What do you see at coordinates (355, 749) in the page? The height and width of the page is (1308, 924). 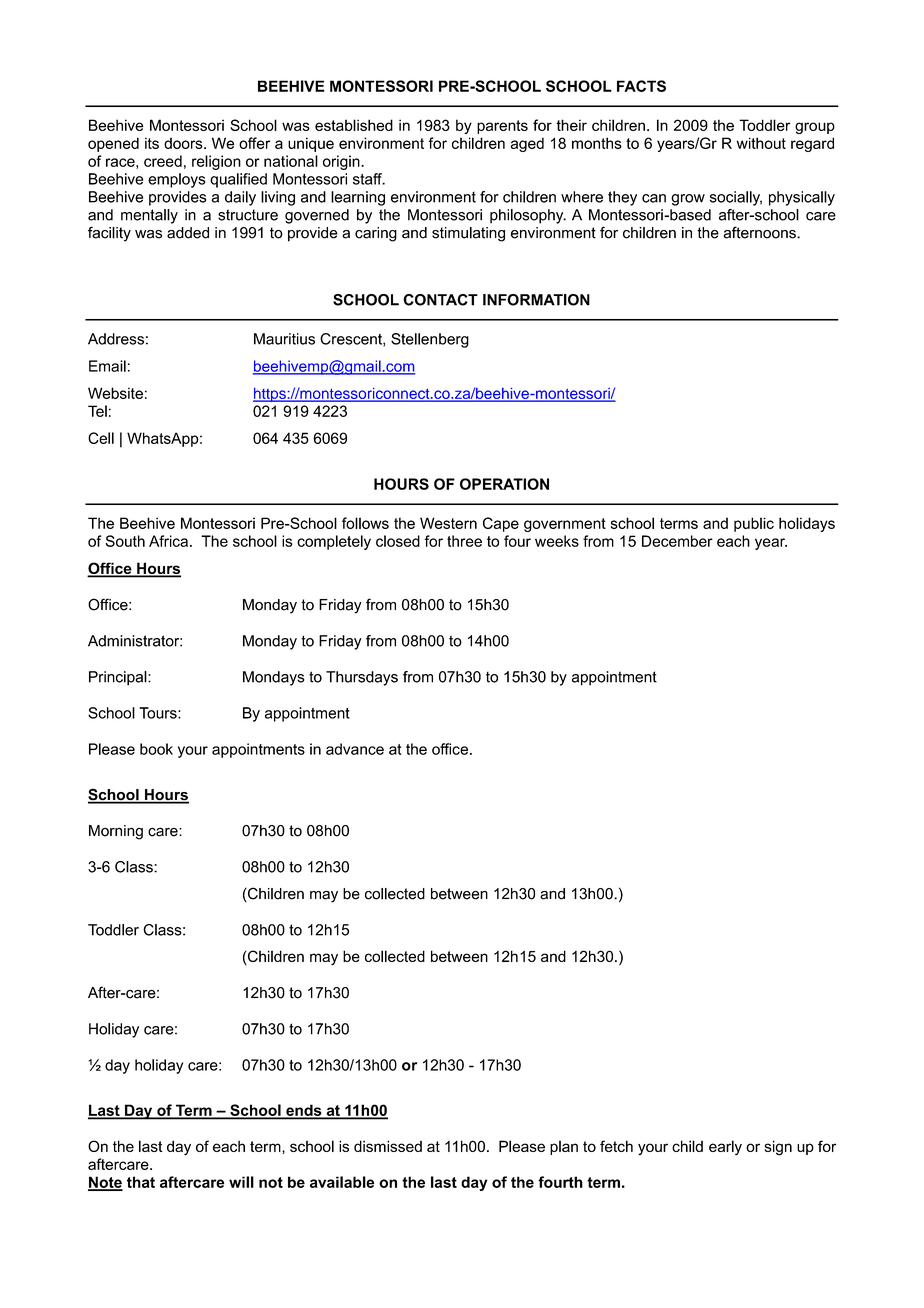 I see `advance` at bounding box center [355, 749].
